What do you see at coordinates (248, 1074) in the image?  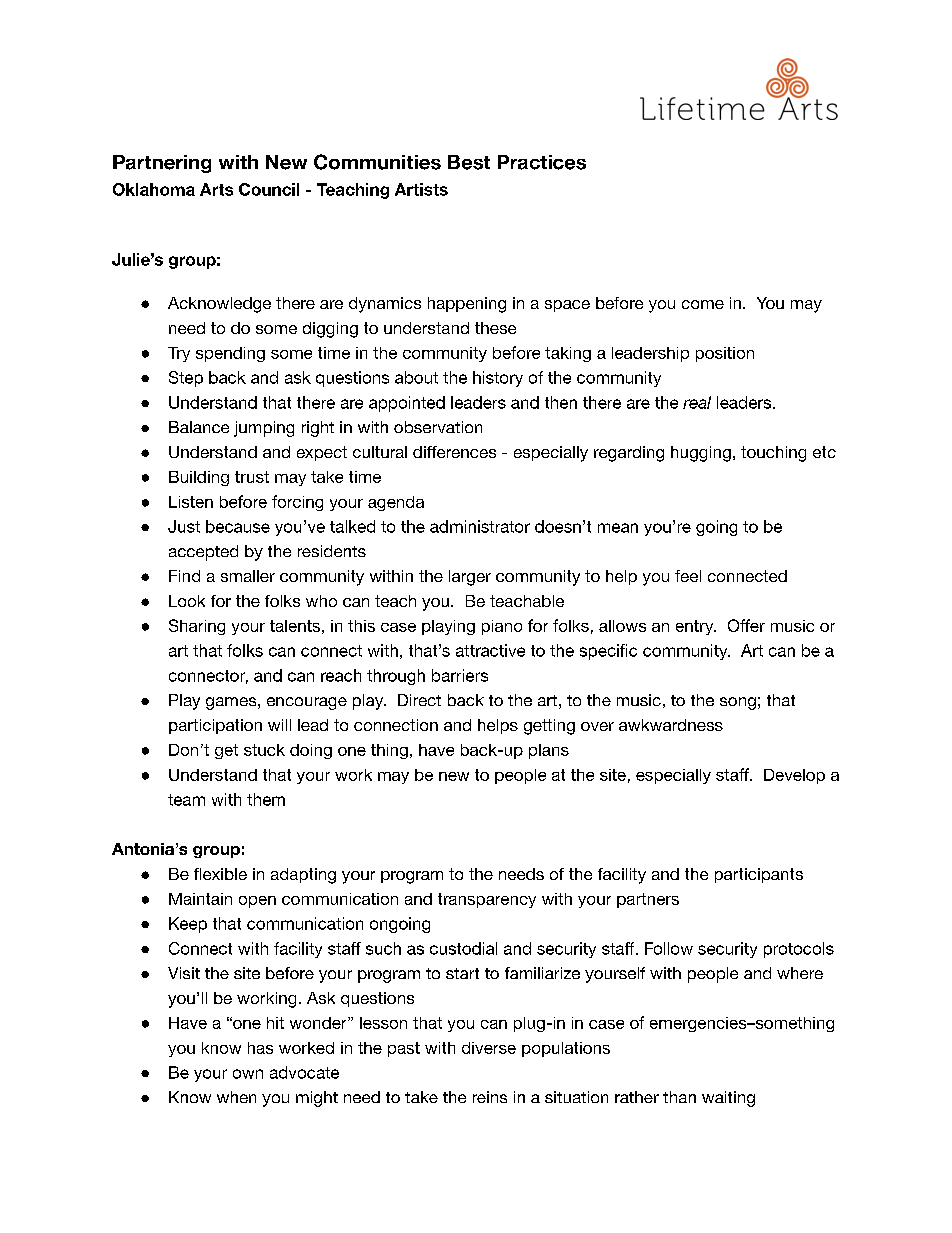 I see `own` at bounding box center [248, 1074].
